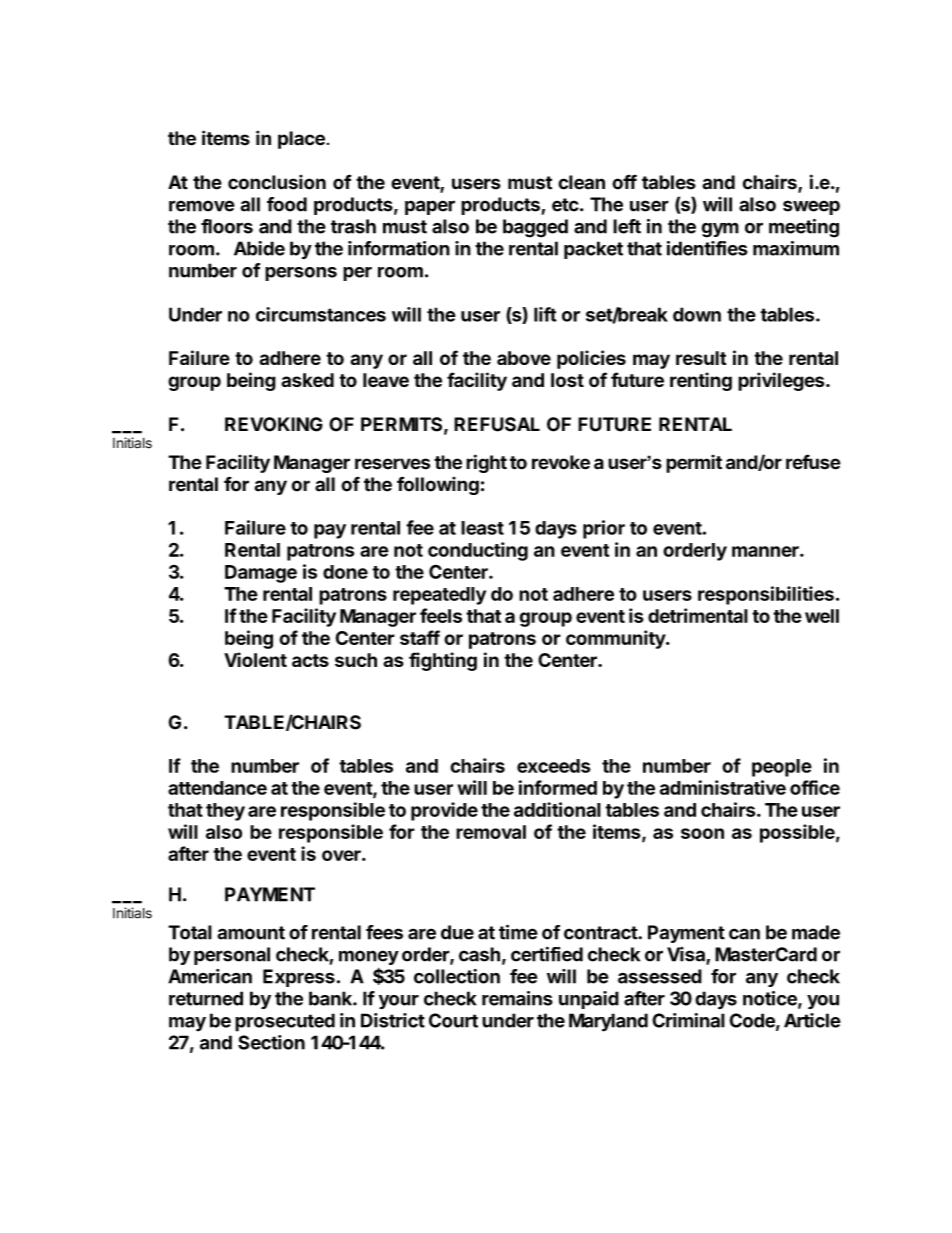 This document has height=1233, width=952. I want to click on conclusion, so click(277, 182).
